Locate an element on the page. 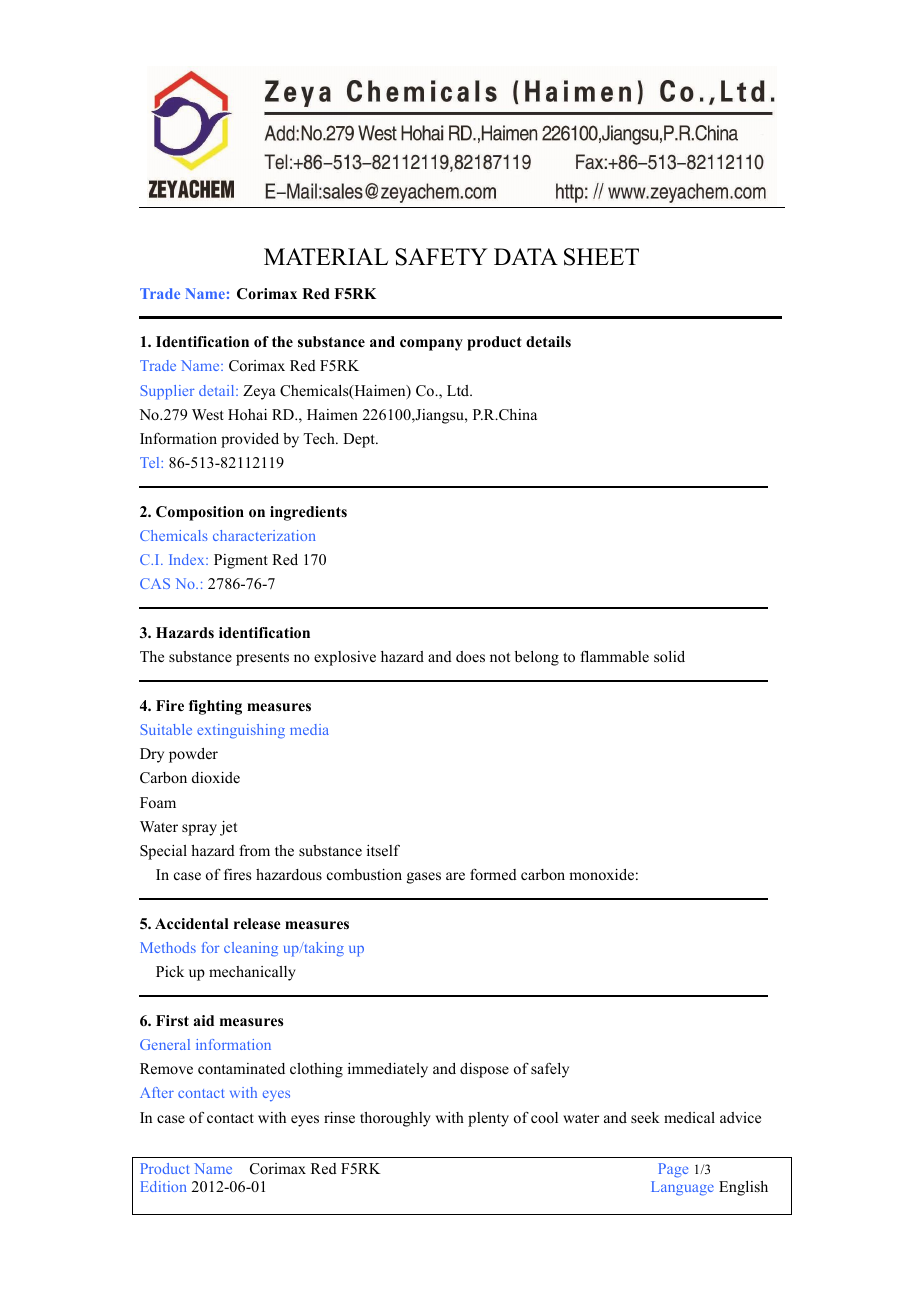  flammable is located at coordinates (615, 656).
